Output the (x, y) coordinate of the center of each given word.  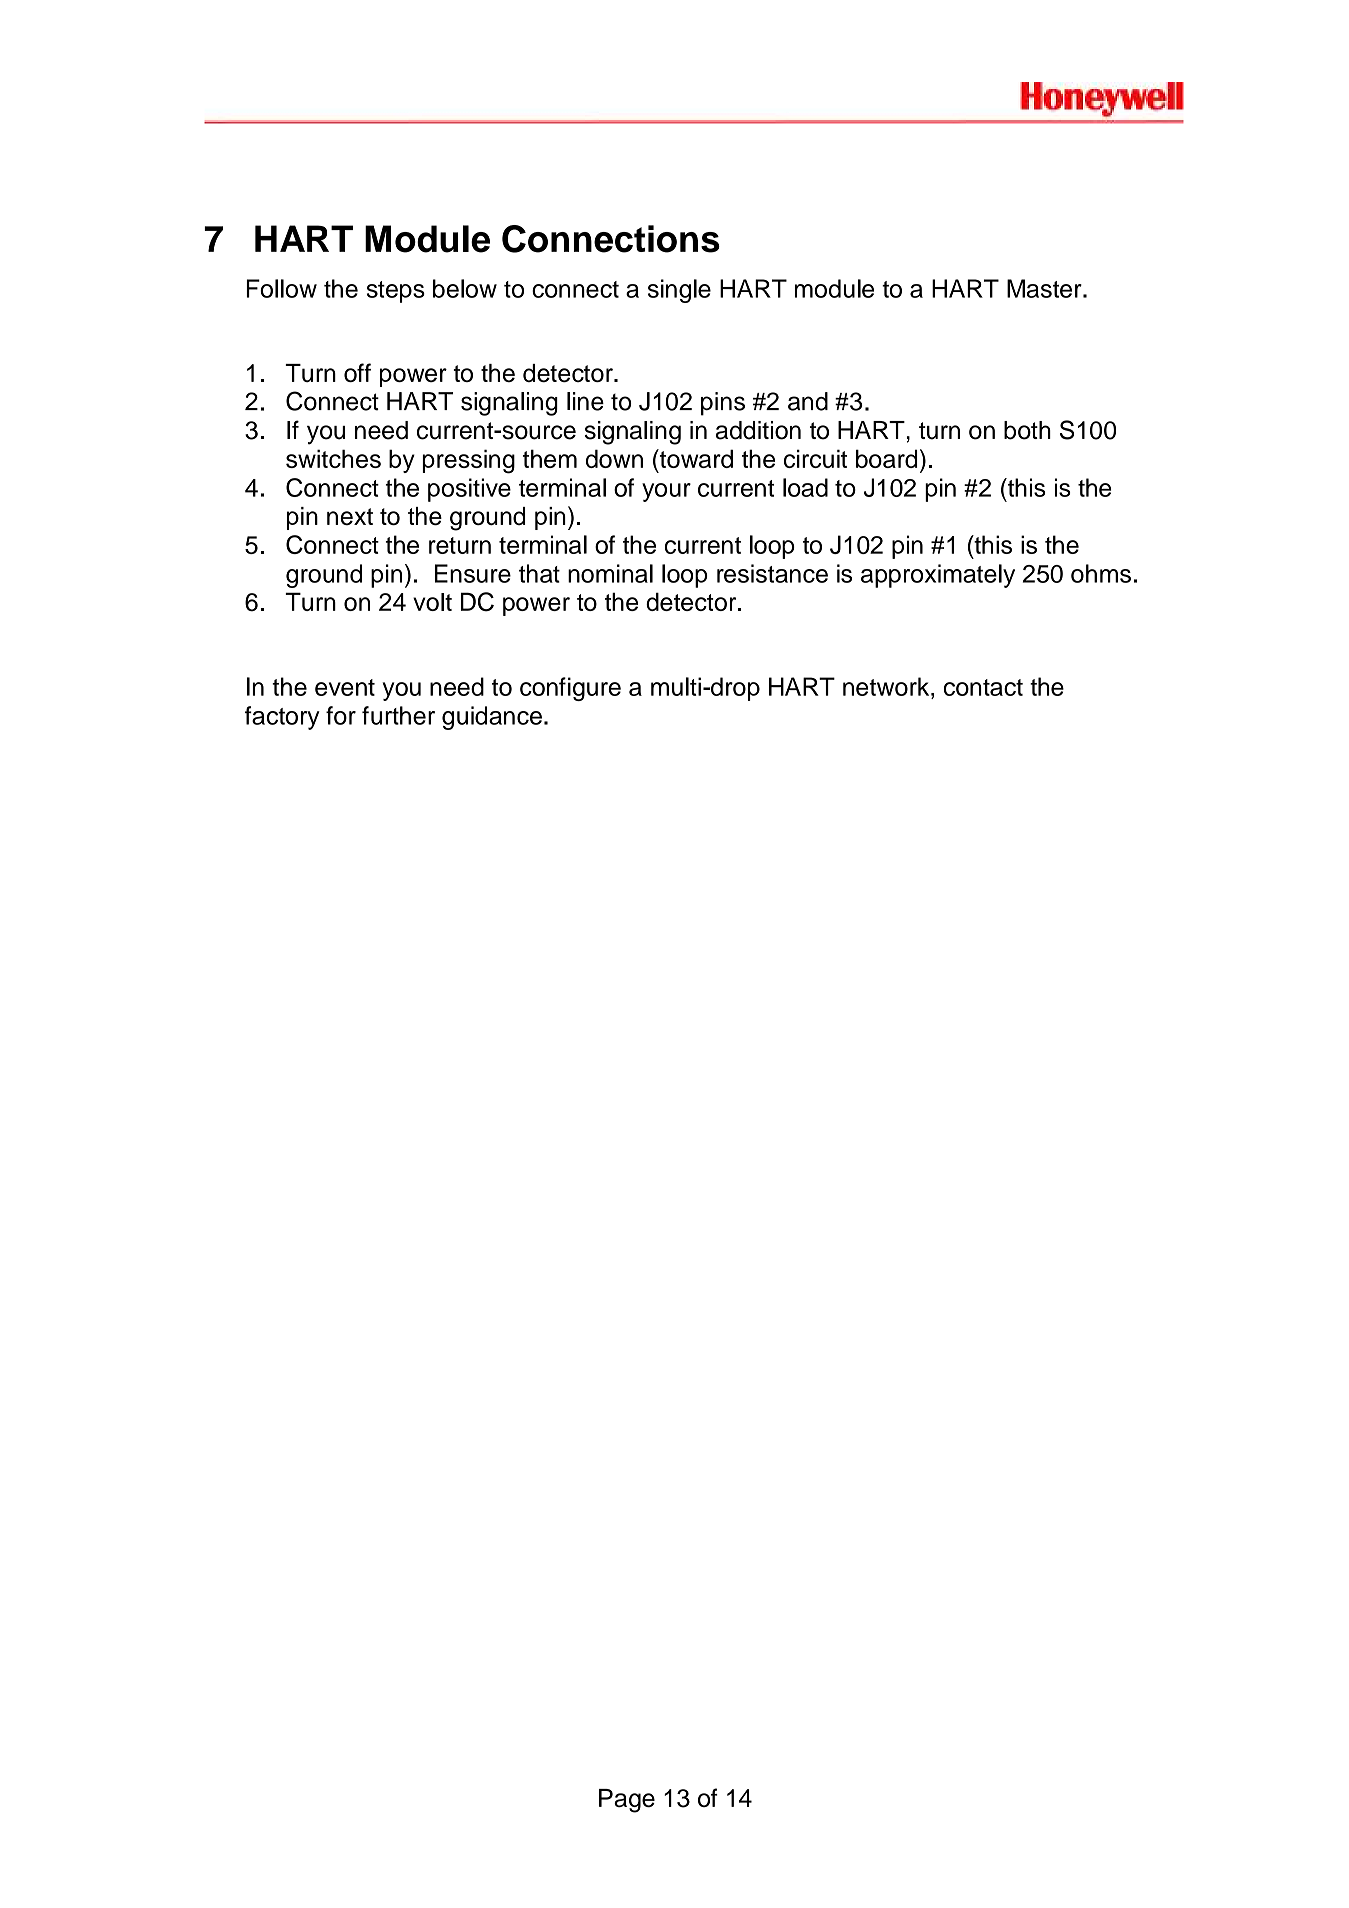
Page (627, 1801)
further (398, 715)
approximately (938, 576)
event (345, 687)
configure (570, 689)
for (341, 715)
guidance (492, 718)
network (887, 686)
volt (432, 602)
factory (282, 718)
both (1027, 430)
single (679, 291)
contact (983, 687)
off (357, 372)
